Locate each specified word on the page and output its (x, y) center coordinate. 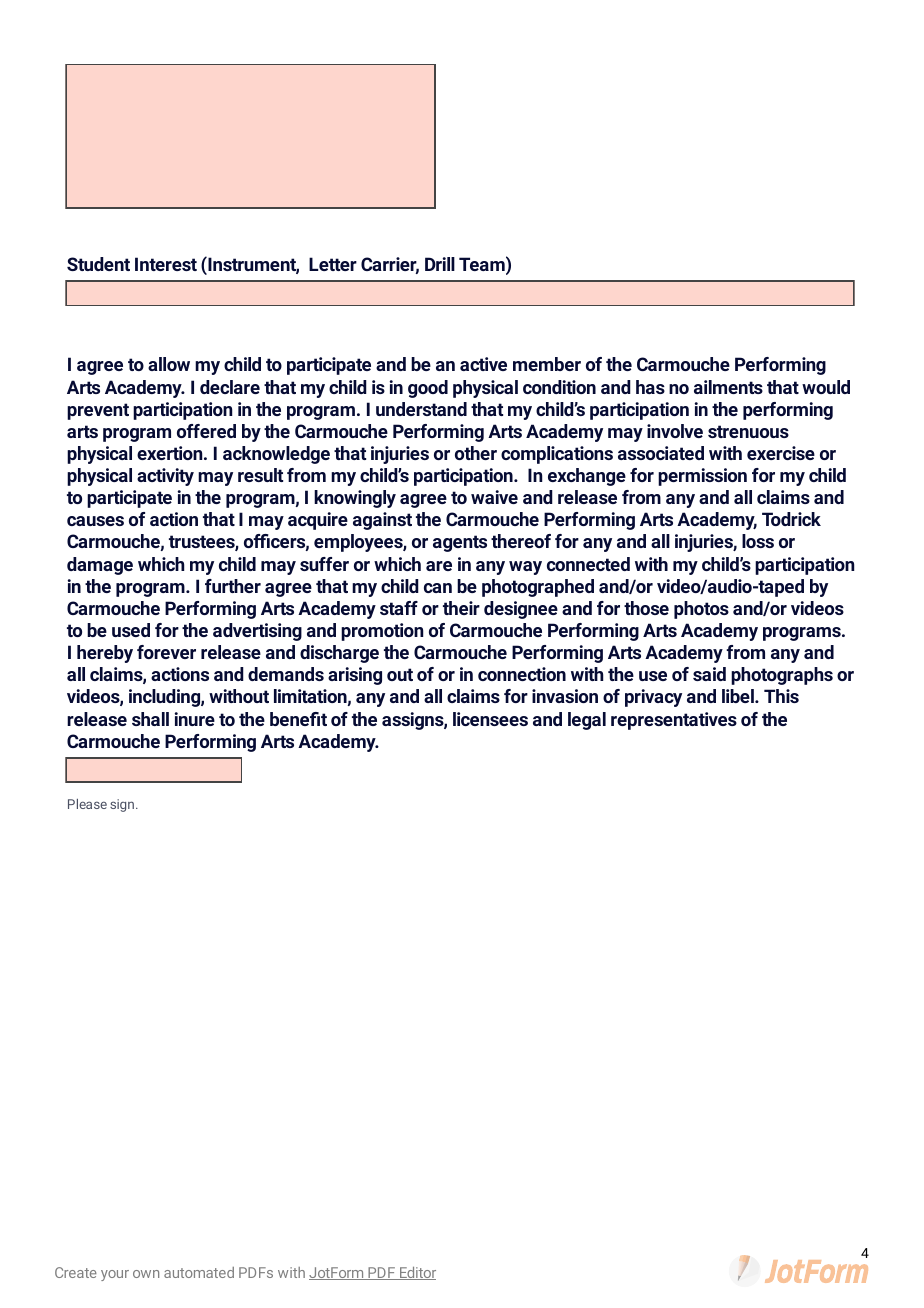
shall (150, 719)
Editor (417, 1273)
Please (87, 804)
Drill (440, 264)
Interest (166, 264)
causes (95, 521)
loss (758, 541)
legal (587, 721)
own (146, 1274)
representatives (674, 721)
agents (460, 543)
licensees (490, 719)
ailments (728, 387)
